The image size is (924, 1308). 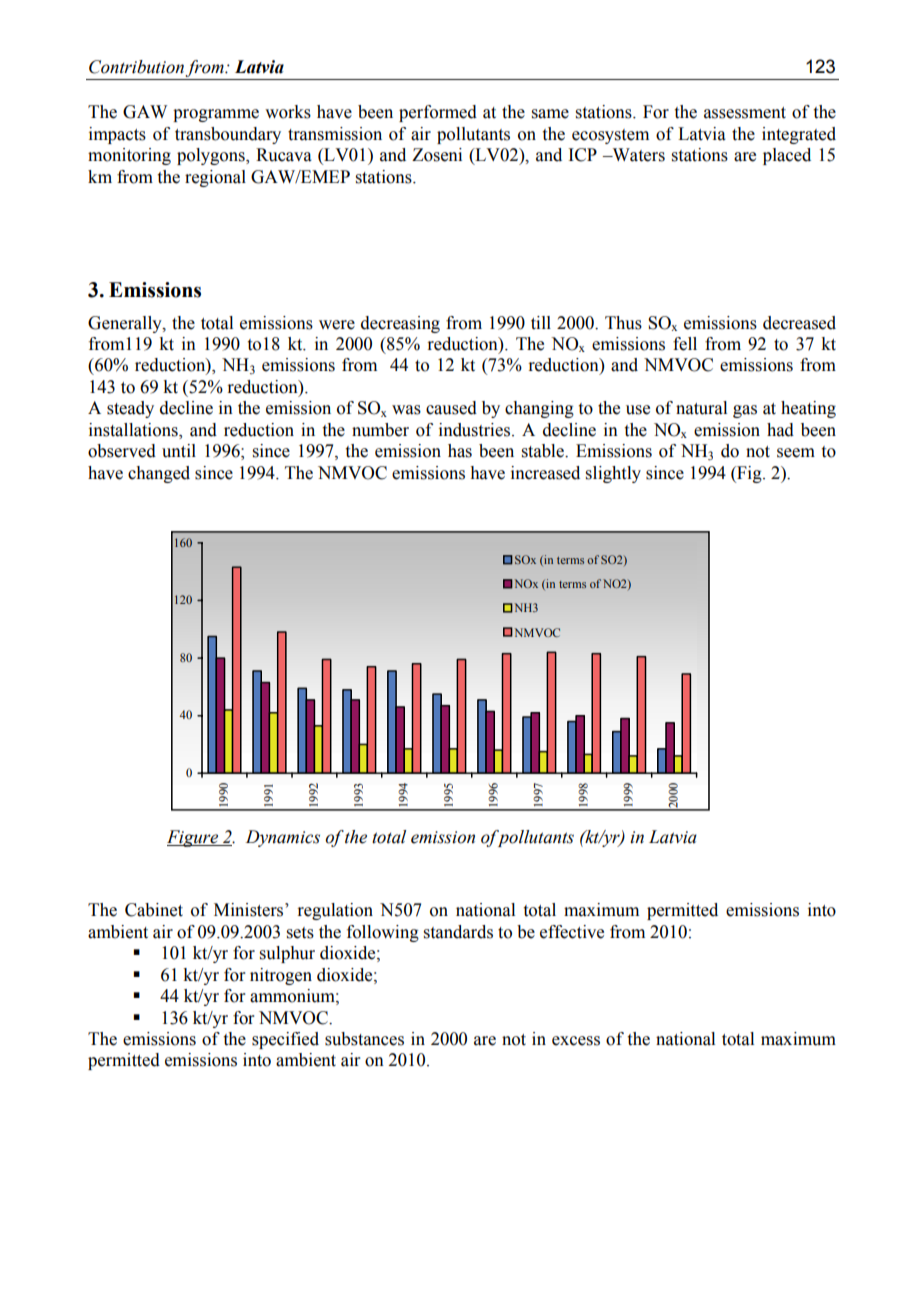 I want to click on increased, so click(x=545, y=473).
